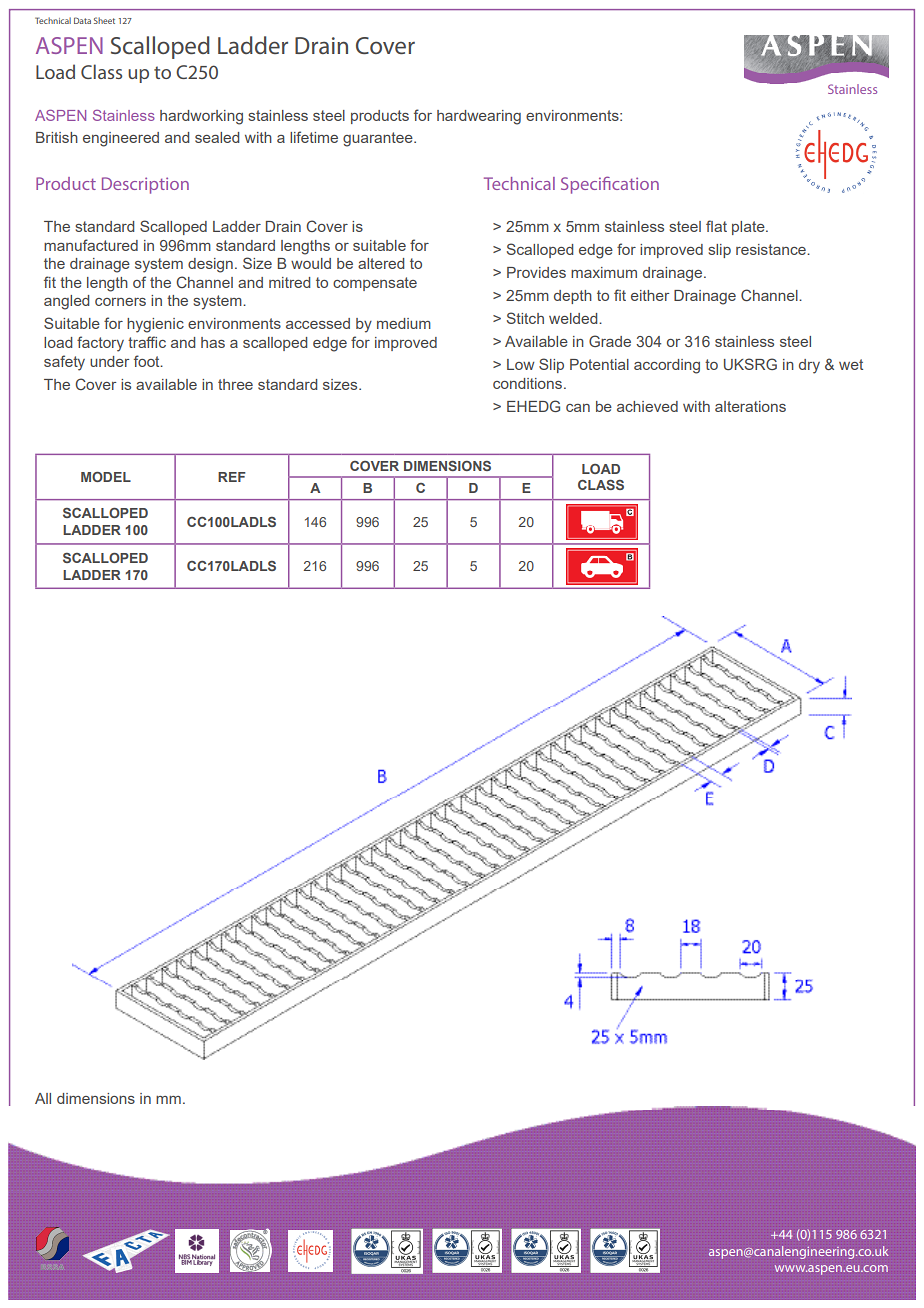  What do you see at coordinates (610, 185) in the image?
I see `Specification` at bounding box center [610, 185].
